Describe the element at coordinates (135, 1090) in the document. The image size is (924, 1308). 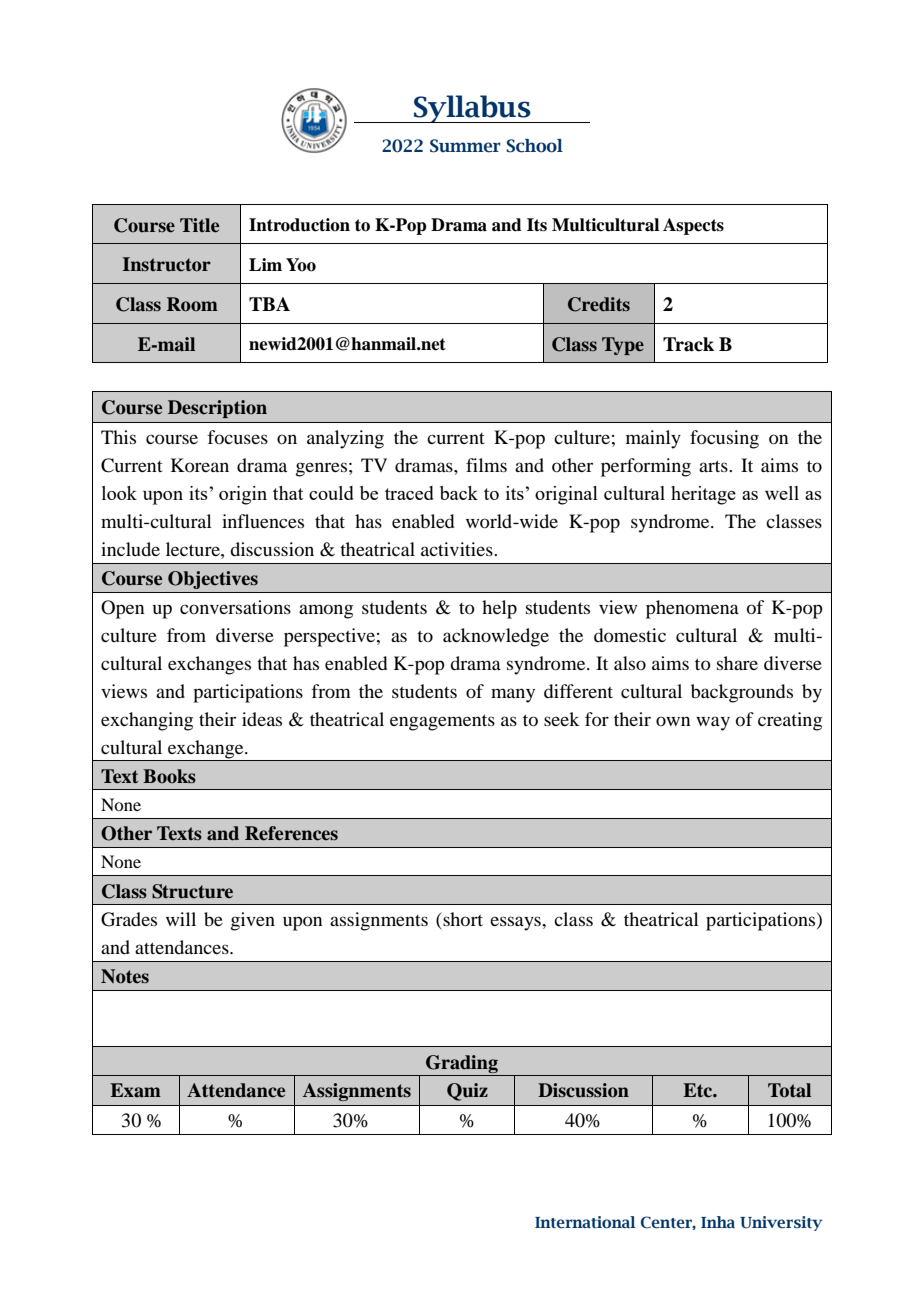
I see `Exam` at that location.
